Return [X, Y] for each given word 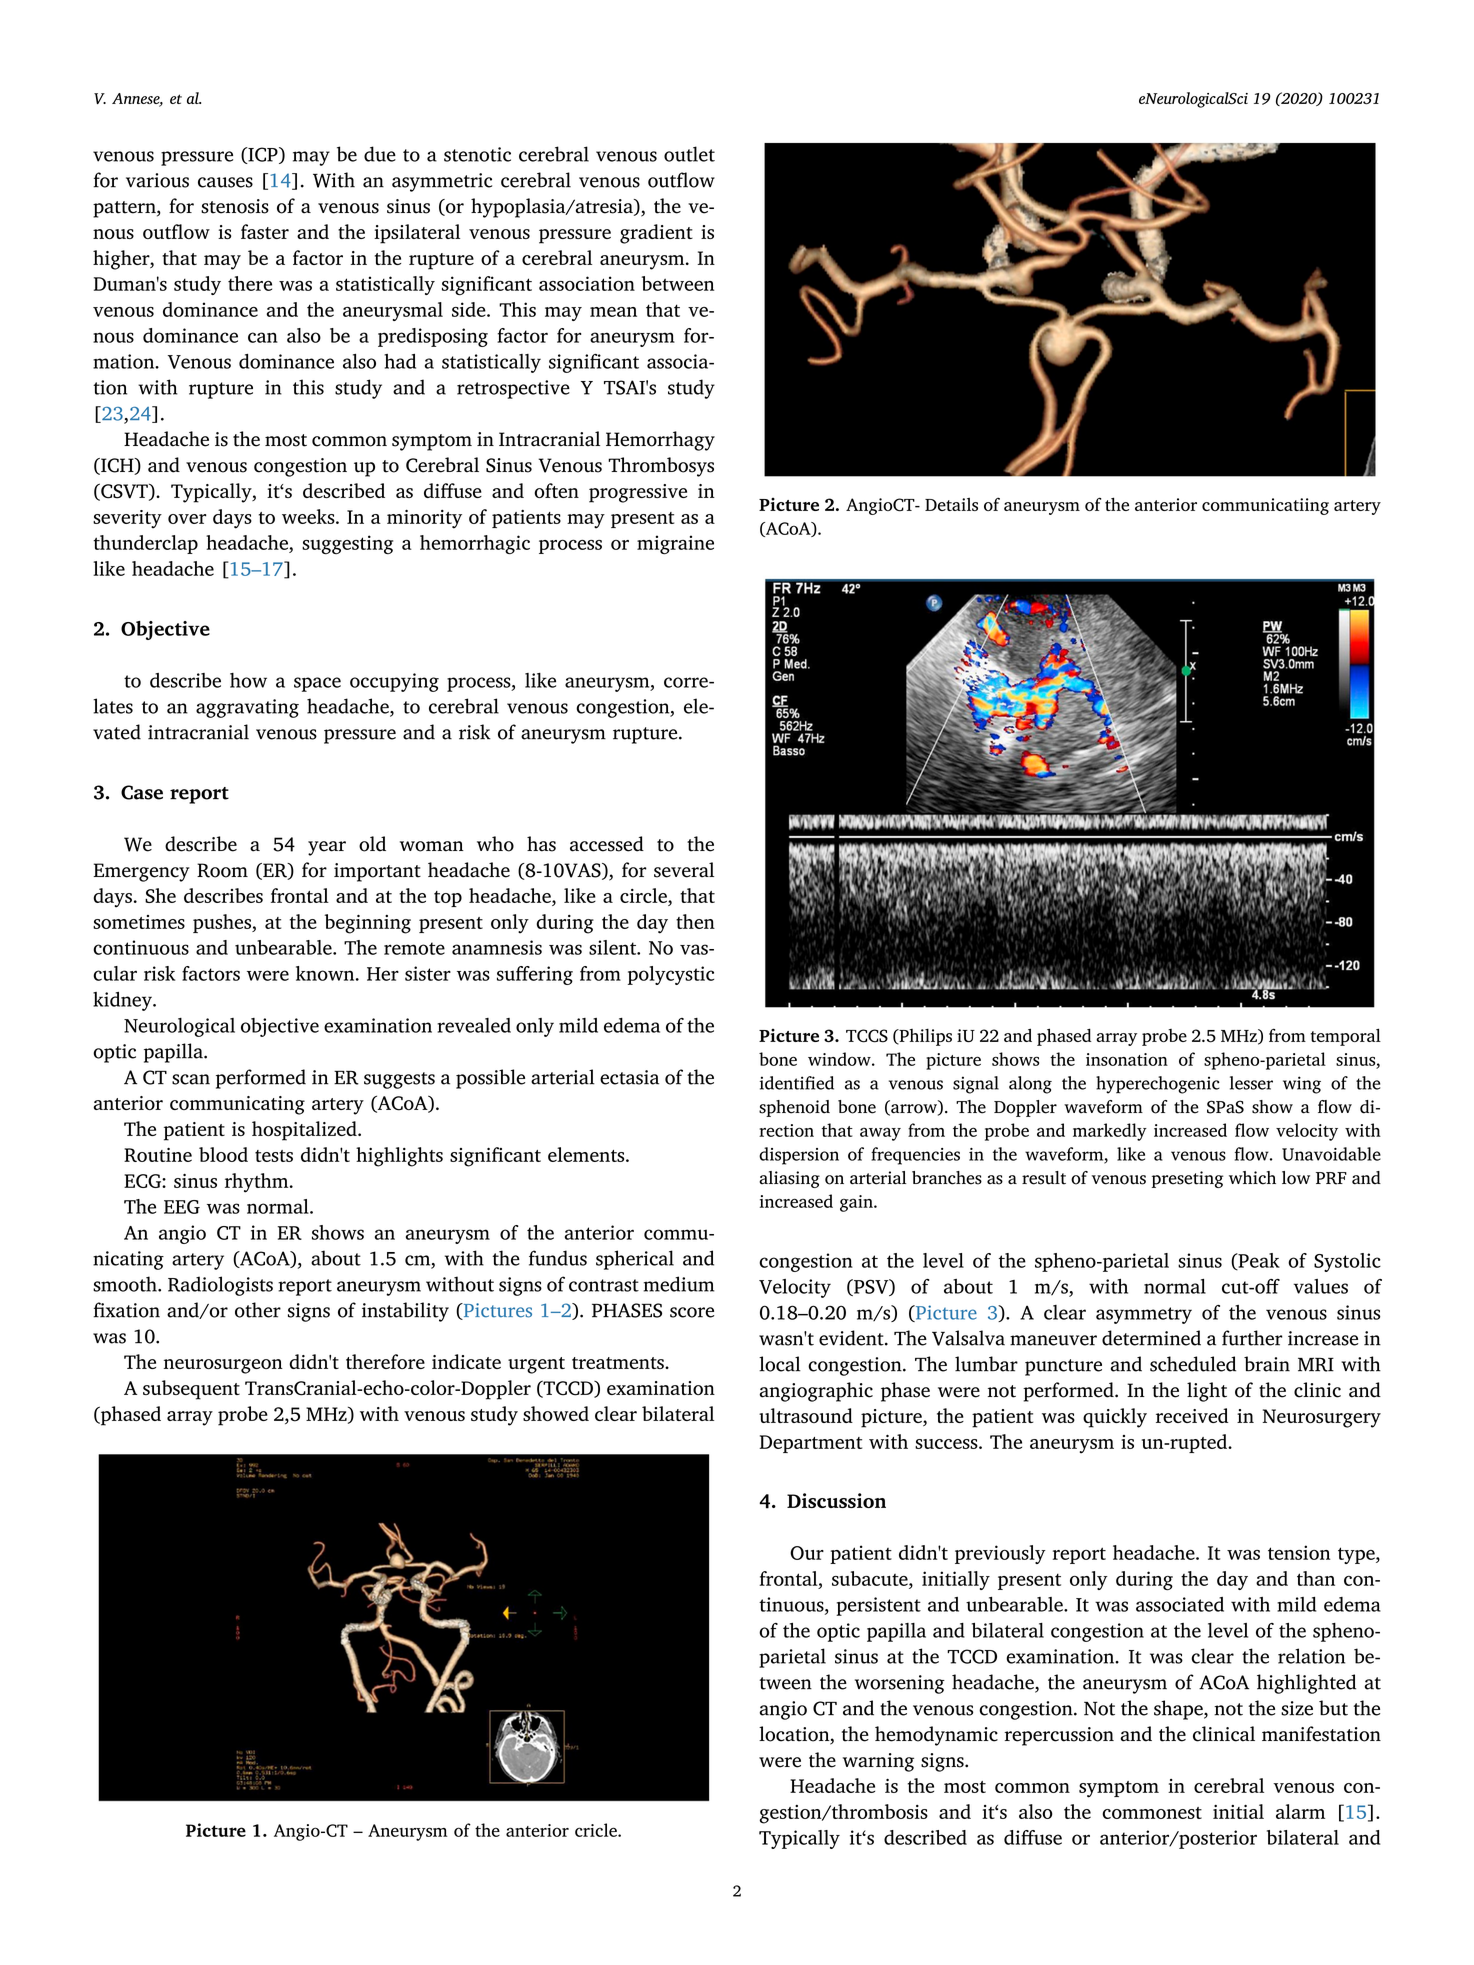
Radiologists [220, 1286]
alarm [1300, 1811]
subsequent [191, 1390]
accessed [607, 844]
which [1252, 1178]
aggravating [247, 708]
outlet [689, 154]
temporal [1346, 1037]
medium [679, 1284]
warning [878, 1762]
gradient [656, 234]
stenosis [235, 206]
